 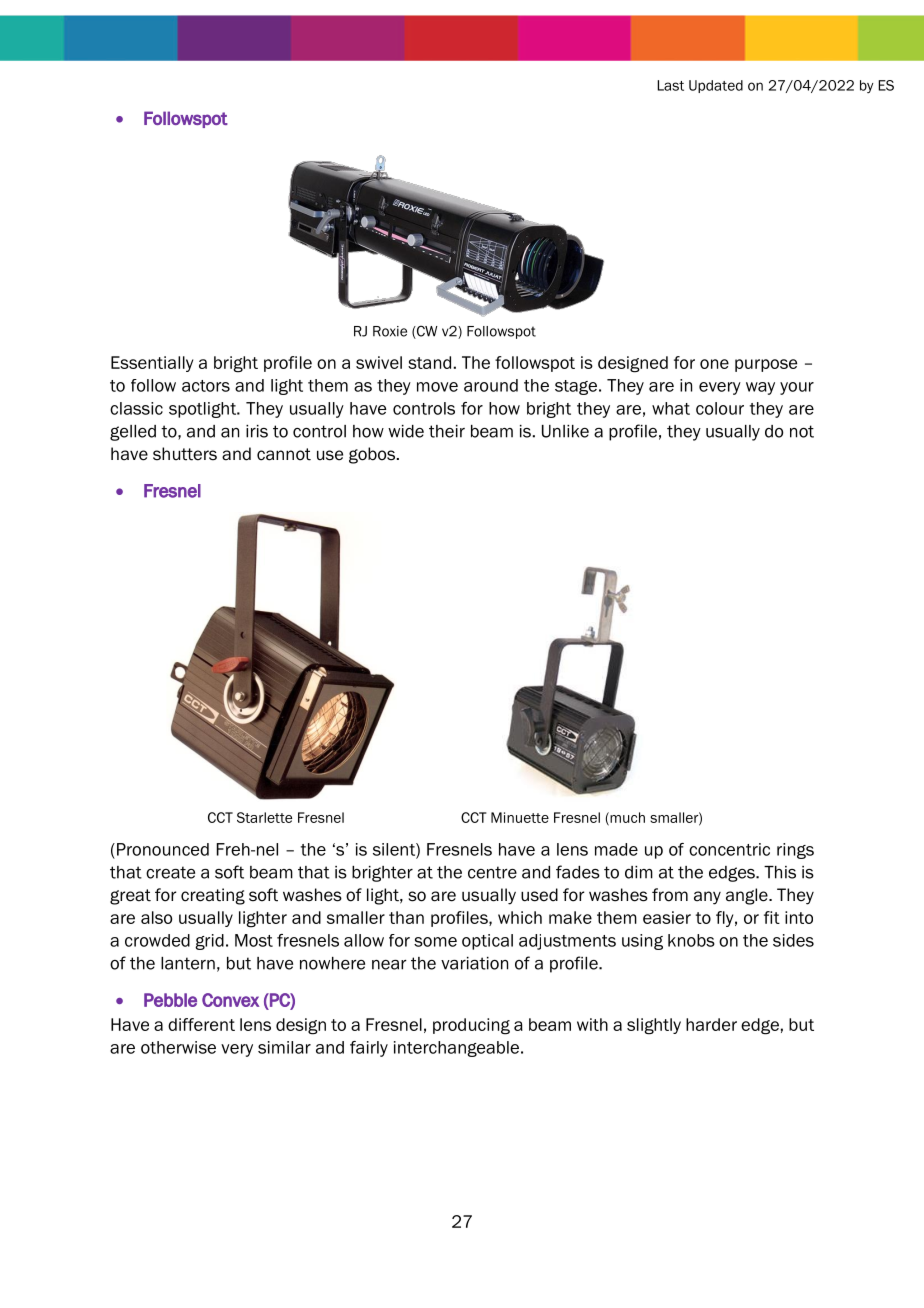 What do you see at coordinates (714, 364) in the screenshot?
I see `one` at bounding box center [714, 364].
